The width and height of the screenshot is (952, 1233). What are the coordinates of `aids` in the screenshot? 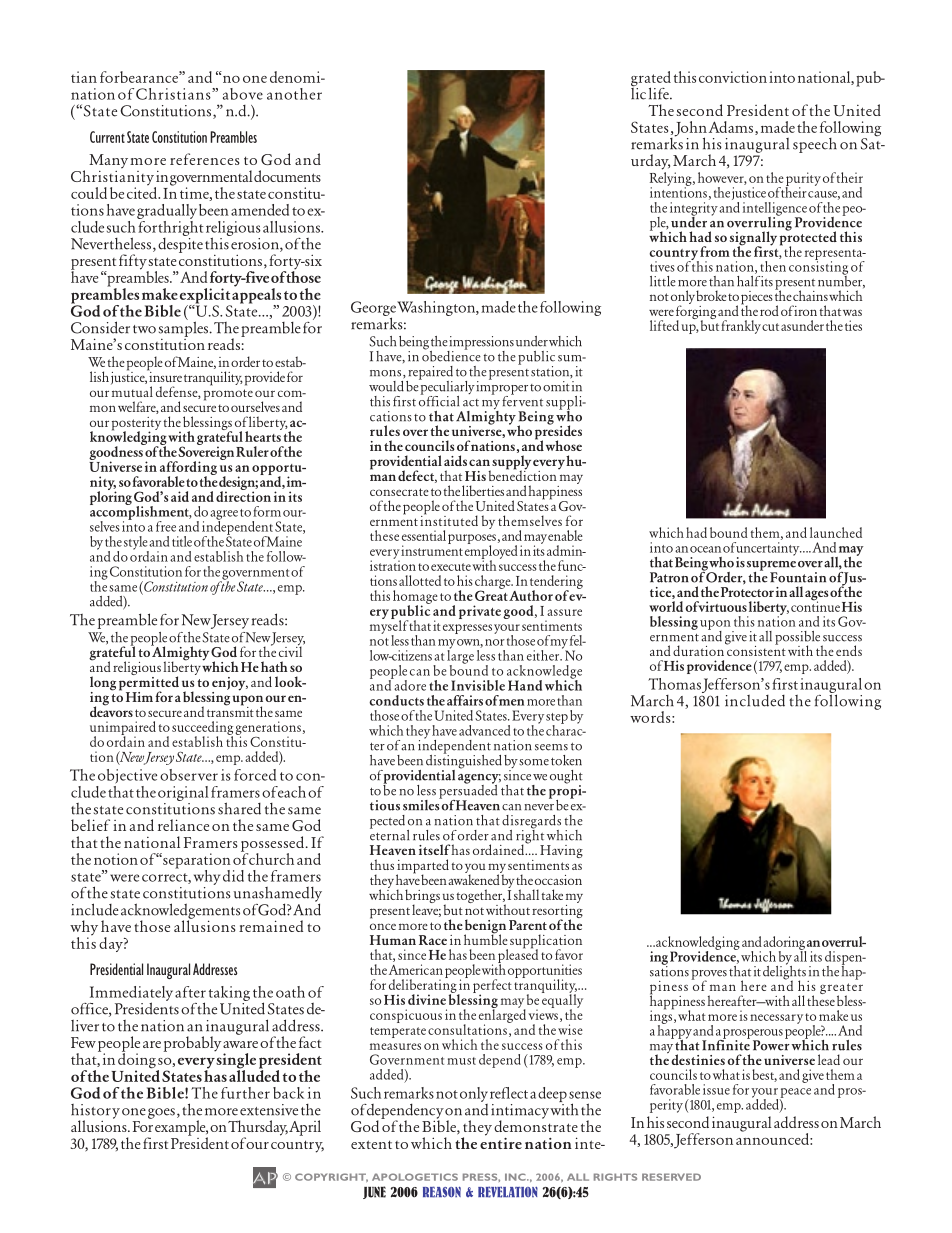 It's located at (455, 460).
